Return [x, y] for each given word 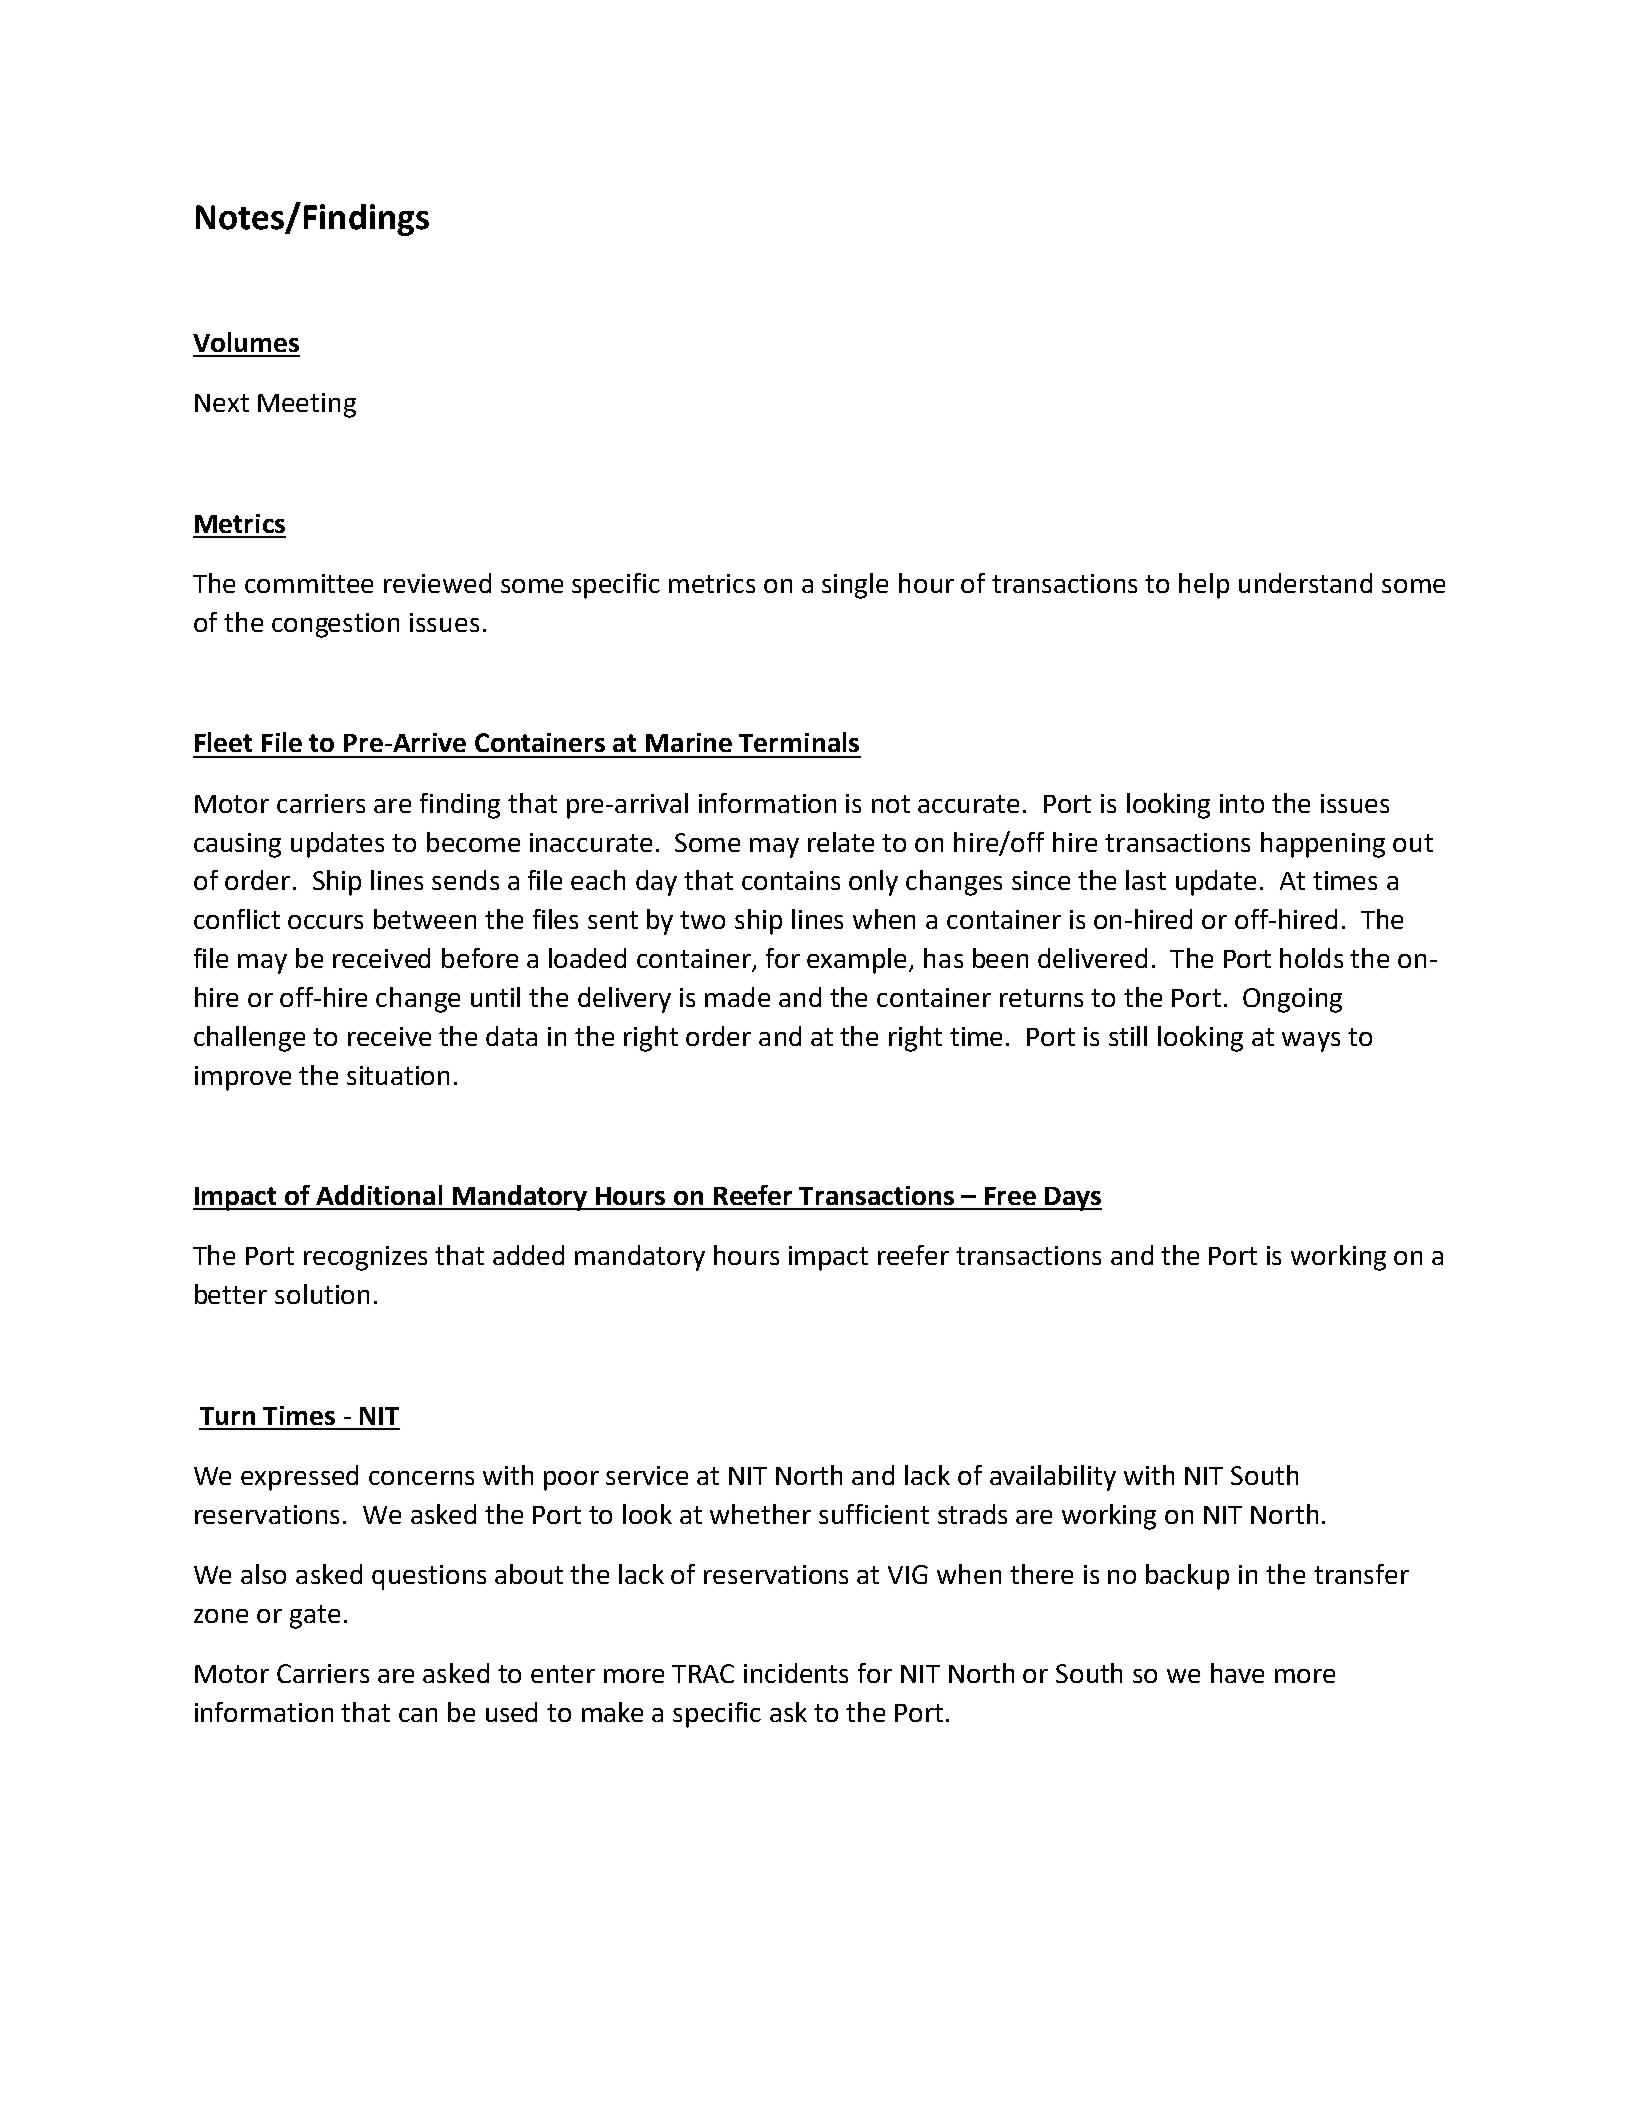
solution [322, 1294]
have [1237, 1673]
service [647, 1475]
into [1242, 803]
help [1204, 586]
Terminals [799, 742]
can [418, 1715]
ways [1311, 1042]
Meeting [307, 405]
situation [398, 1075]
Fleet [223, 742]
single [855, 586]
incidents [796, 1673]
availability [1053, 1478]
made [737, 997]
